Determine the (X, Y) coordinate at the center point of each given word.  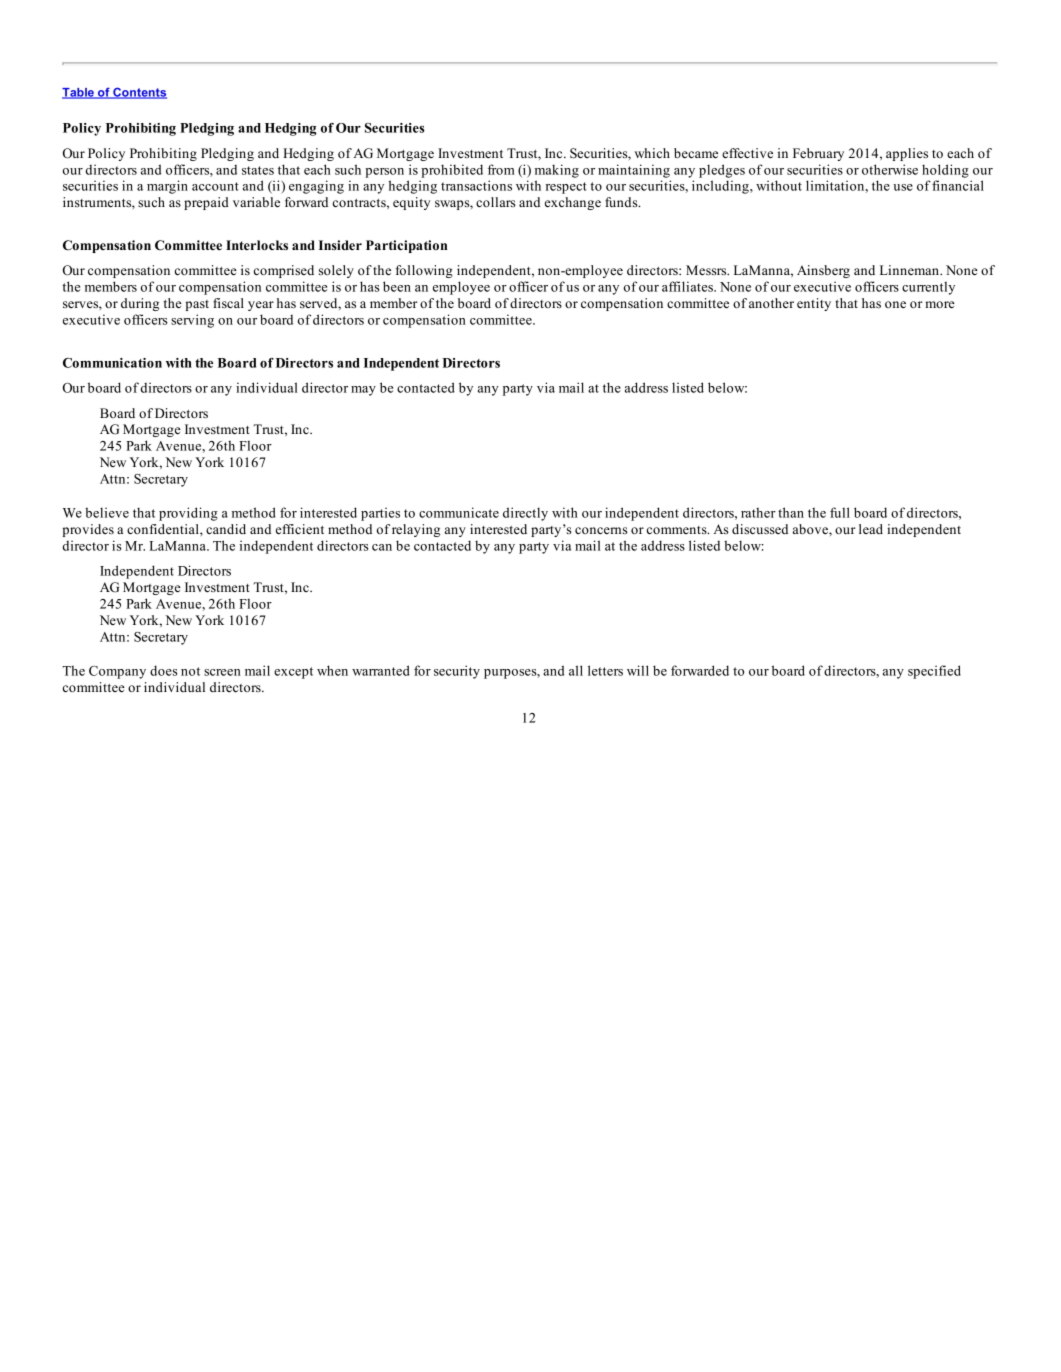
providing (188, 514)
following (424, 271)
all (576, 670)
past (197, 305)
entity (814, 304)
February (818, 154)
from (501, 169)
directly (525, 514)
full (840, 512)
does (164, 670)
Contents (139, 93)
